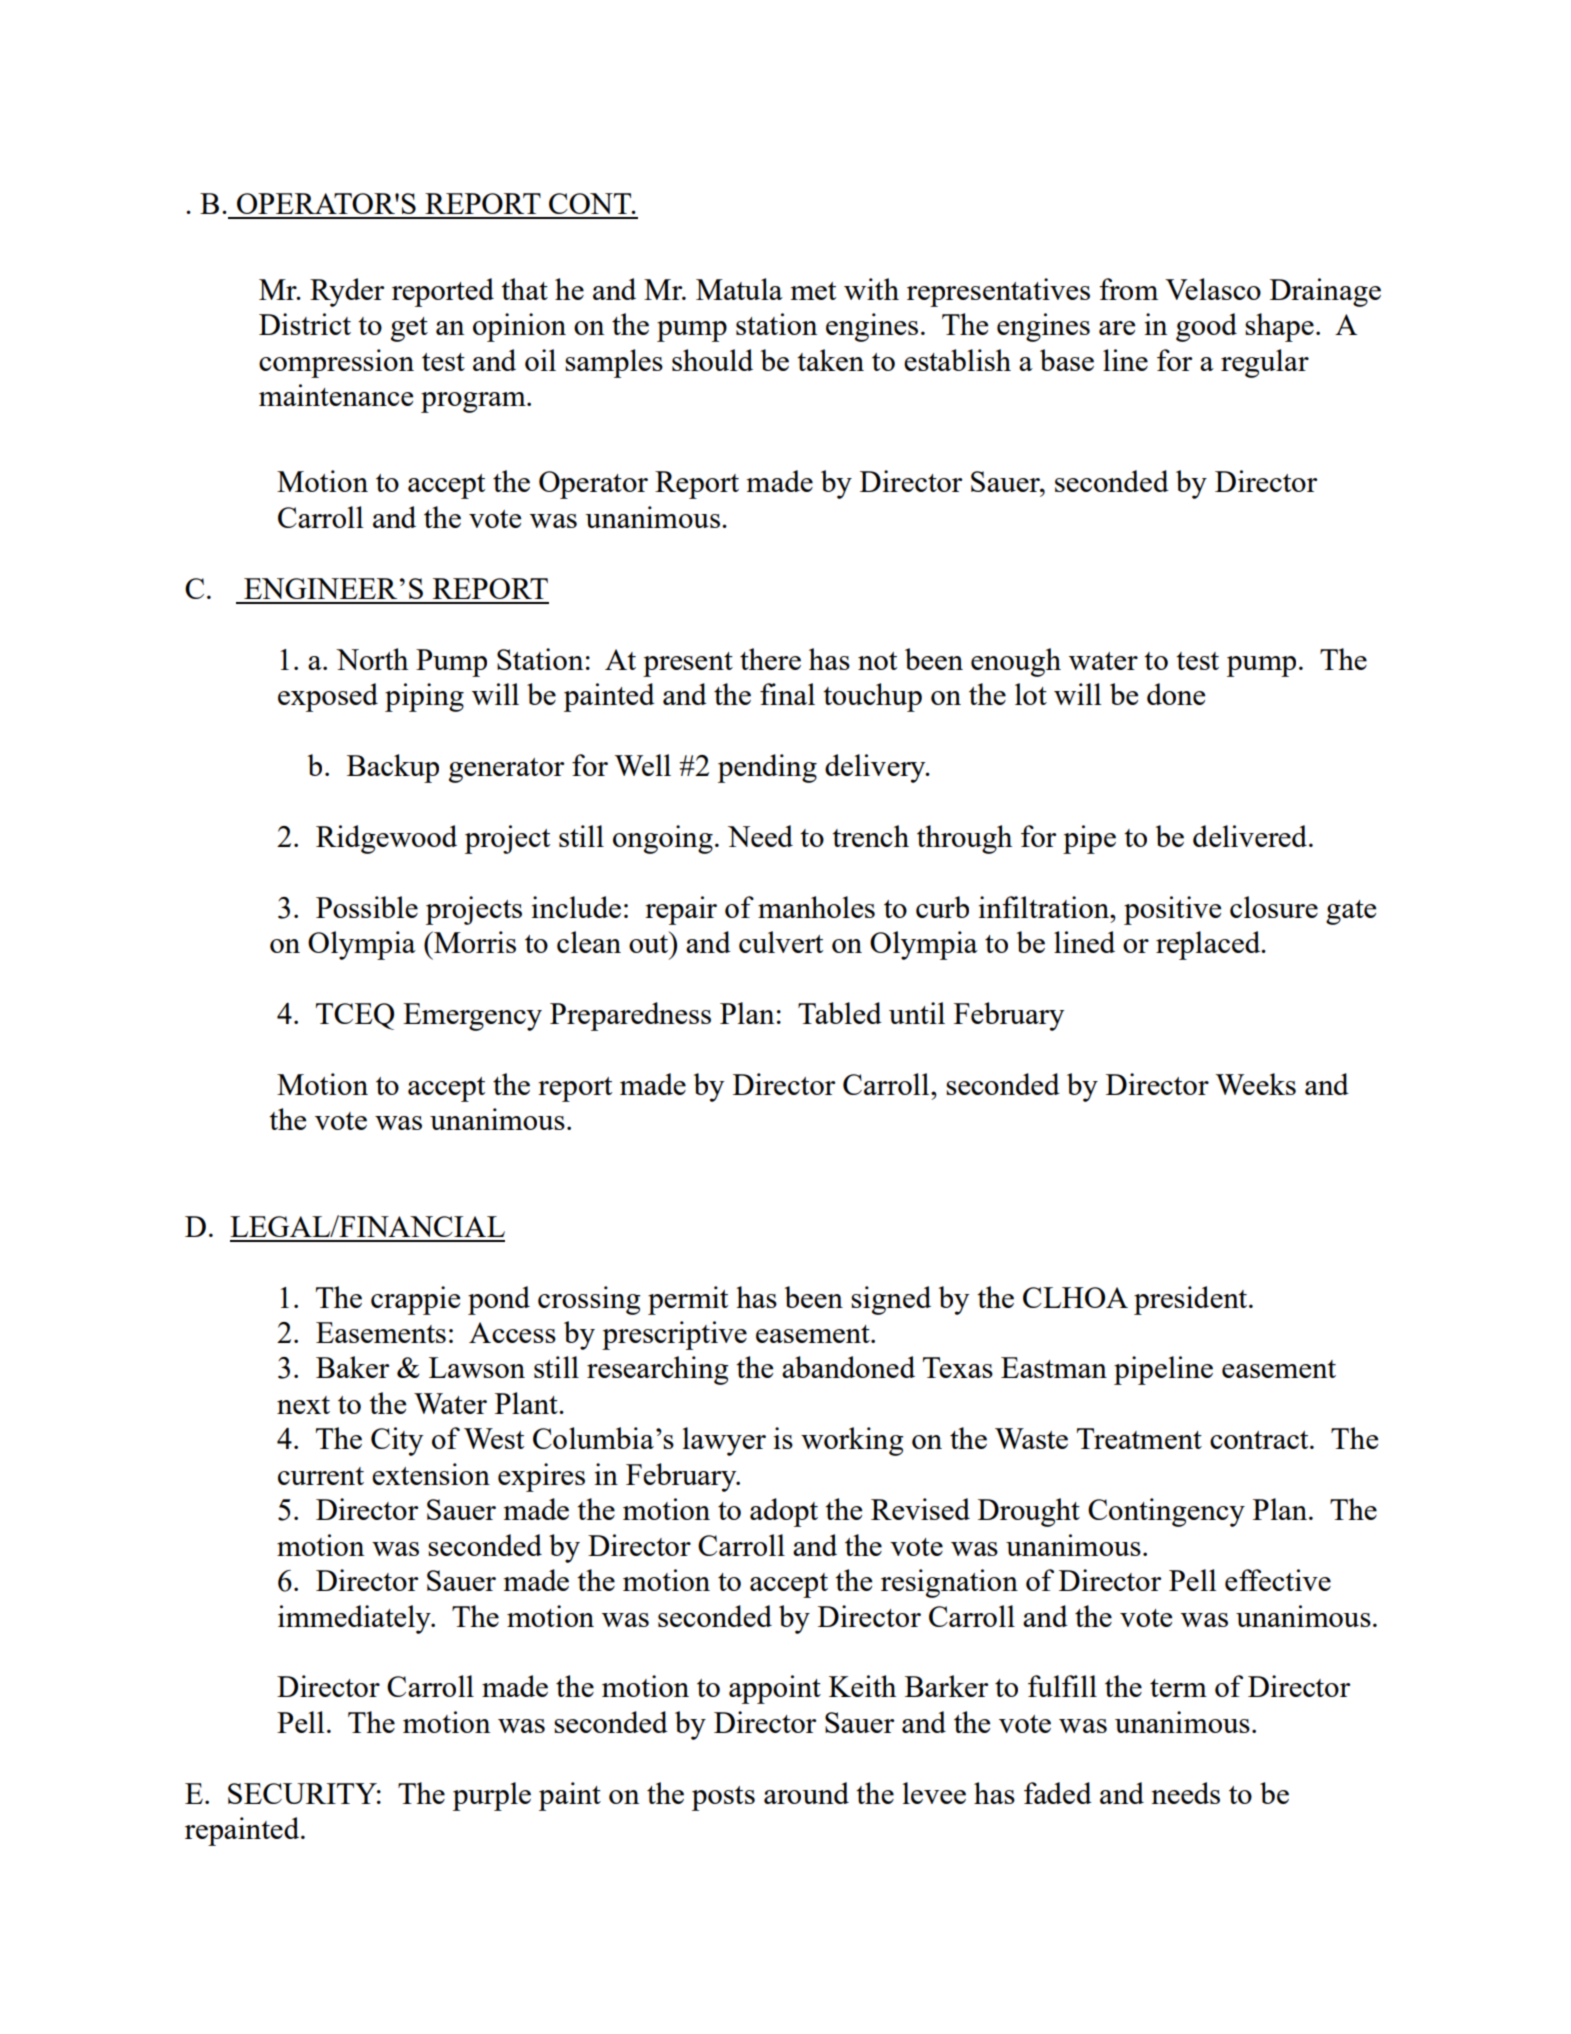 Image resolution: width=1571 pixels, height=2034 pixels. What do you see at coordinates (1255, 1084) in the screenshot?
I see `Weeks` at bounding box center [1255, 1084].
